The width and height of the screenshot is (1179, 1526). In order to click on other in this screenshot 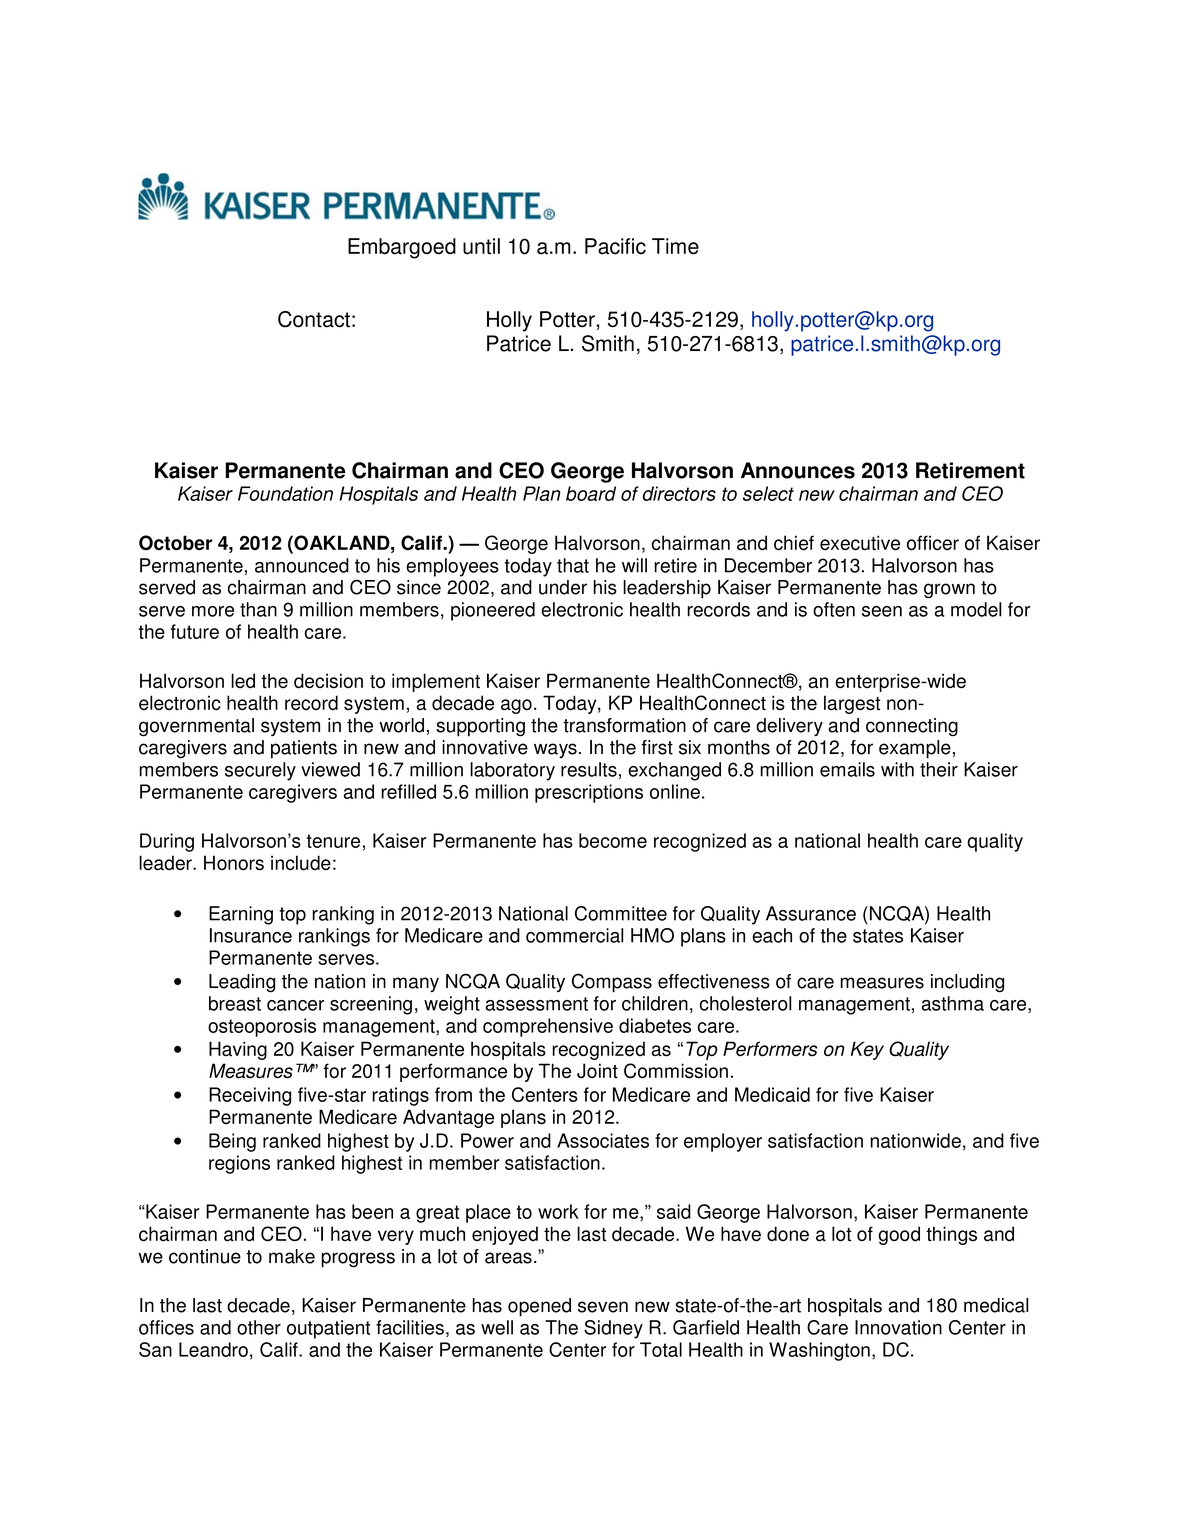, I will do `click(259, 1327)`.
